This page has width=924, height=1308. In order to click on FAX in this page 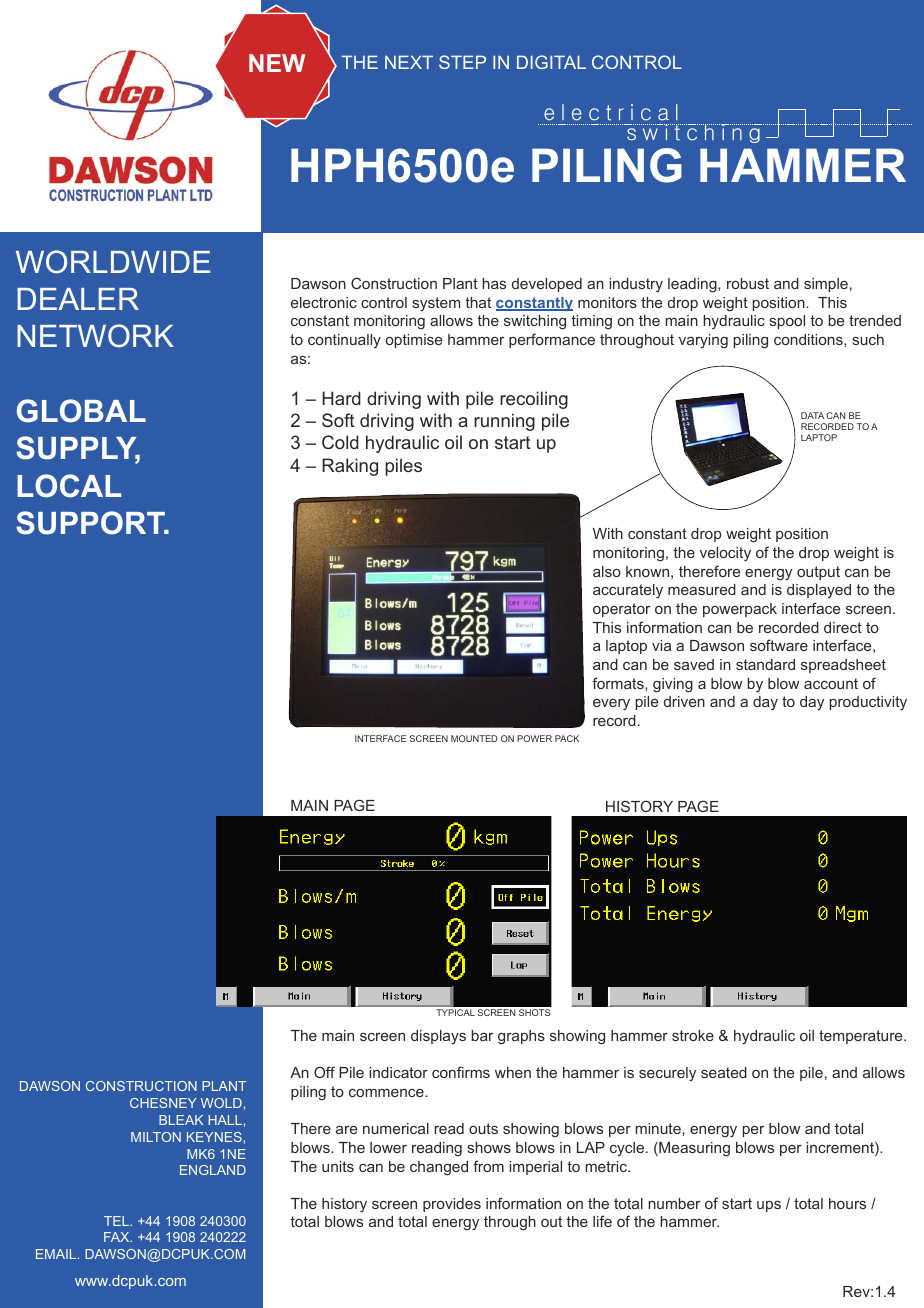, I will do `click(118, 1237)`.
